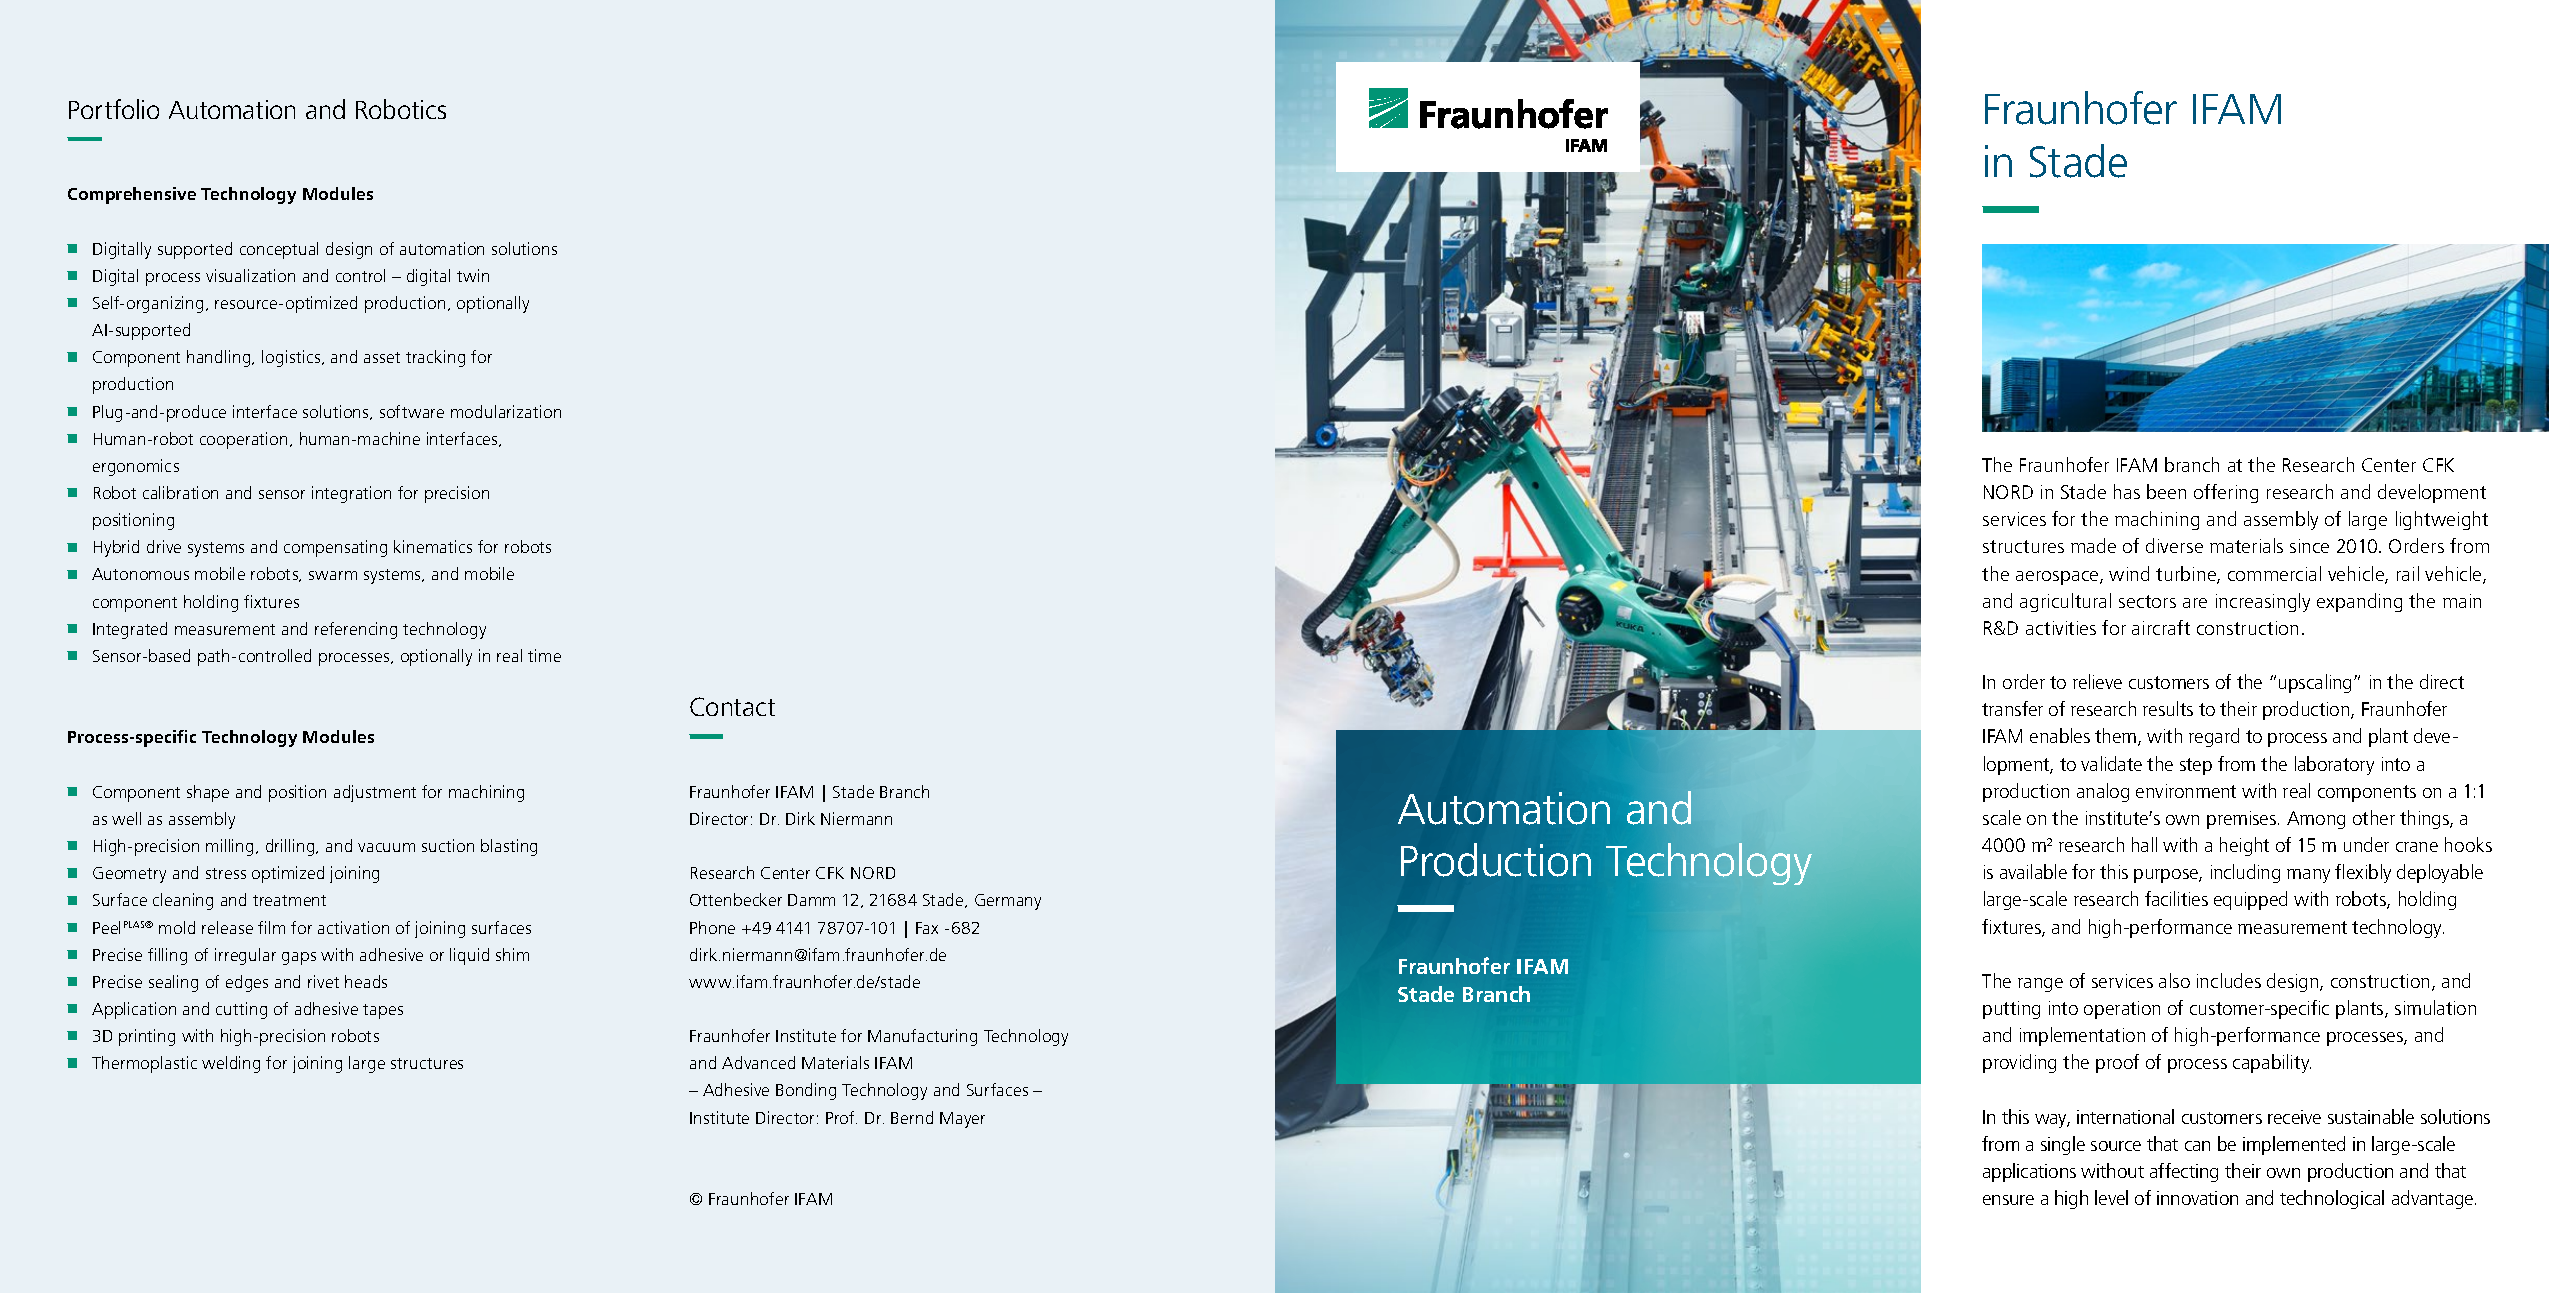 Image resolution: width=2549 pixels, height=1293 pixels. Describe the element at coordinates (356, 630) in the image. I see `referencing` at that location.
